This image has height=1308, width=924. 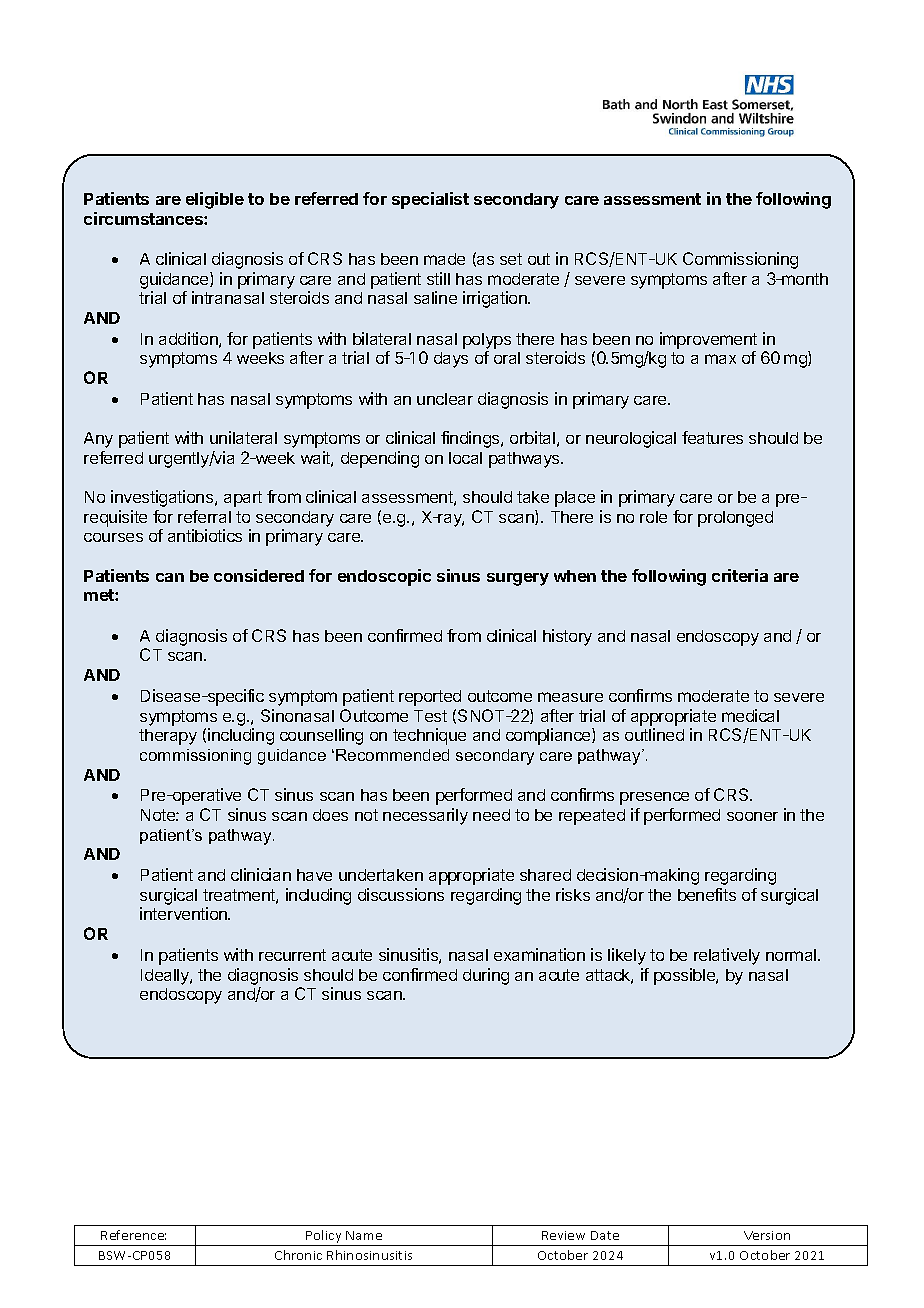 I want to click on Name, so click(x=364, y=1235).
